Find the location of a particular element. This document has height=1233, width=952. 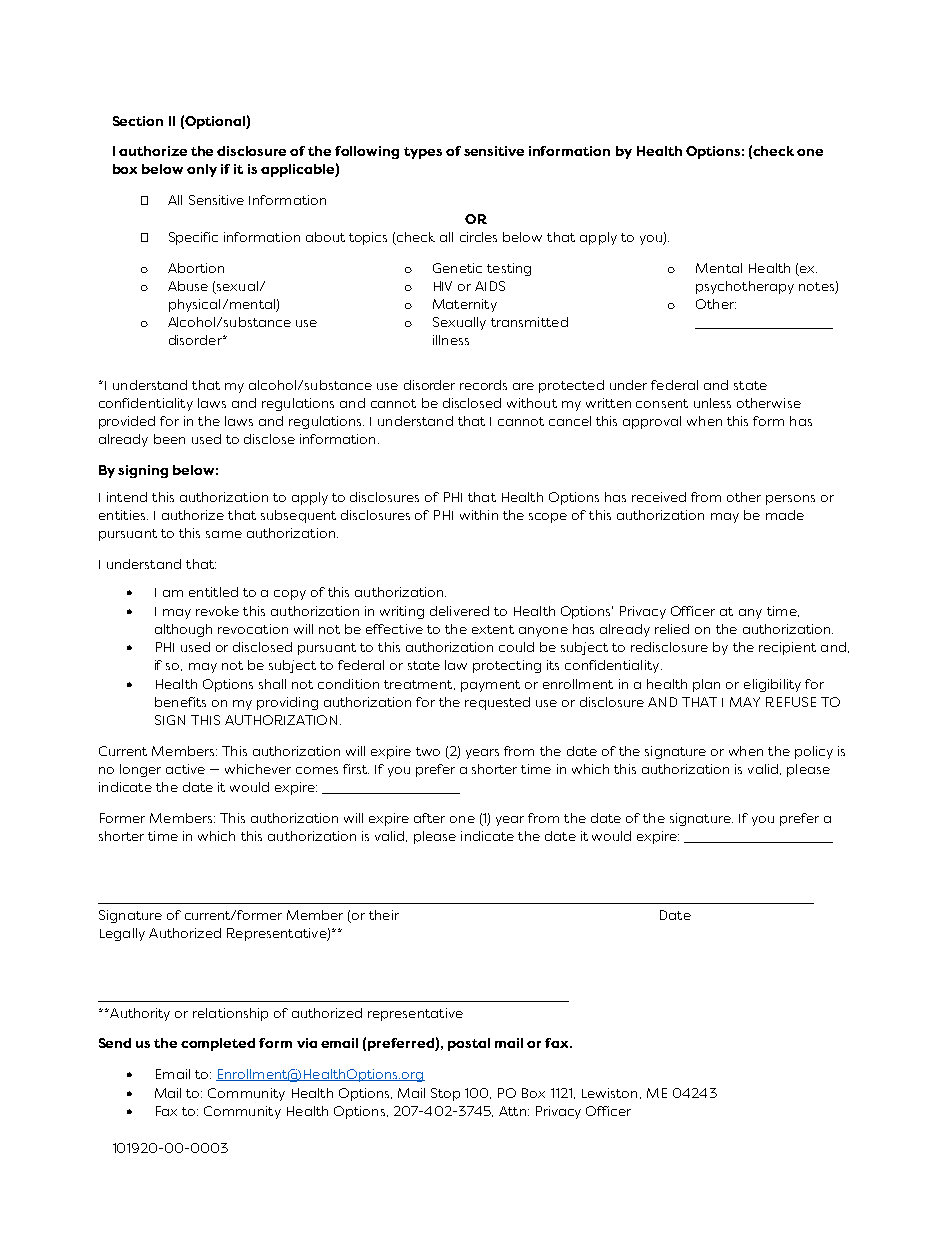

testing is located at coordinates (509, 269).
